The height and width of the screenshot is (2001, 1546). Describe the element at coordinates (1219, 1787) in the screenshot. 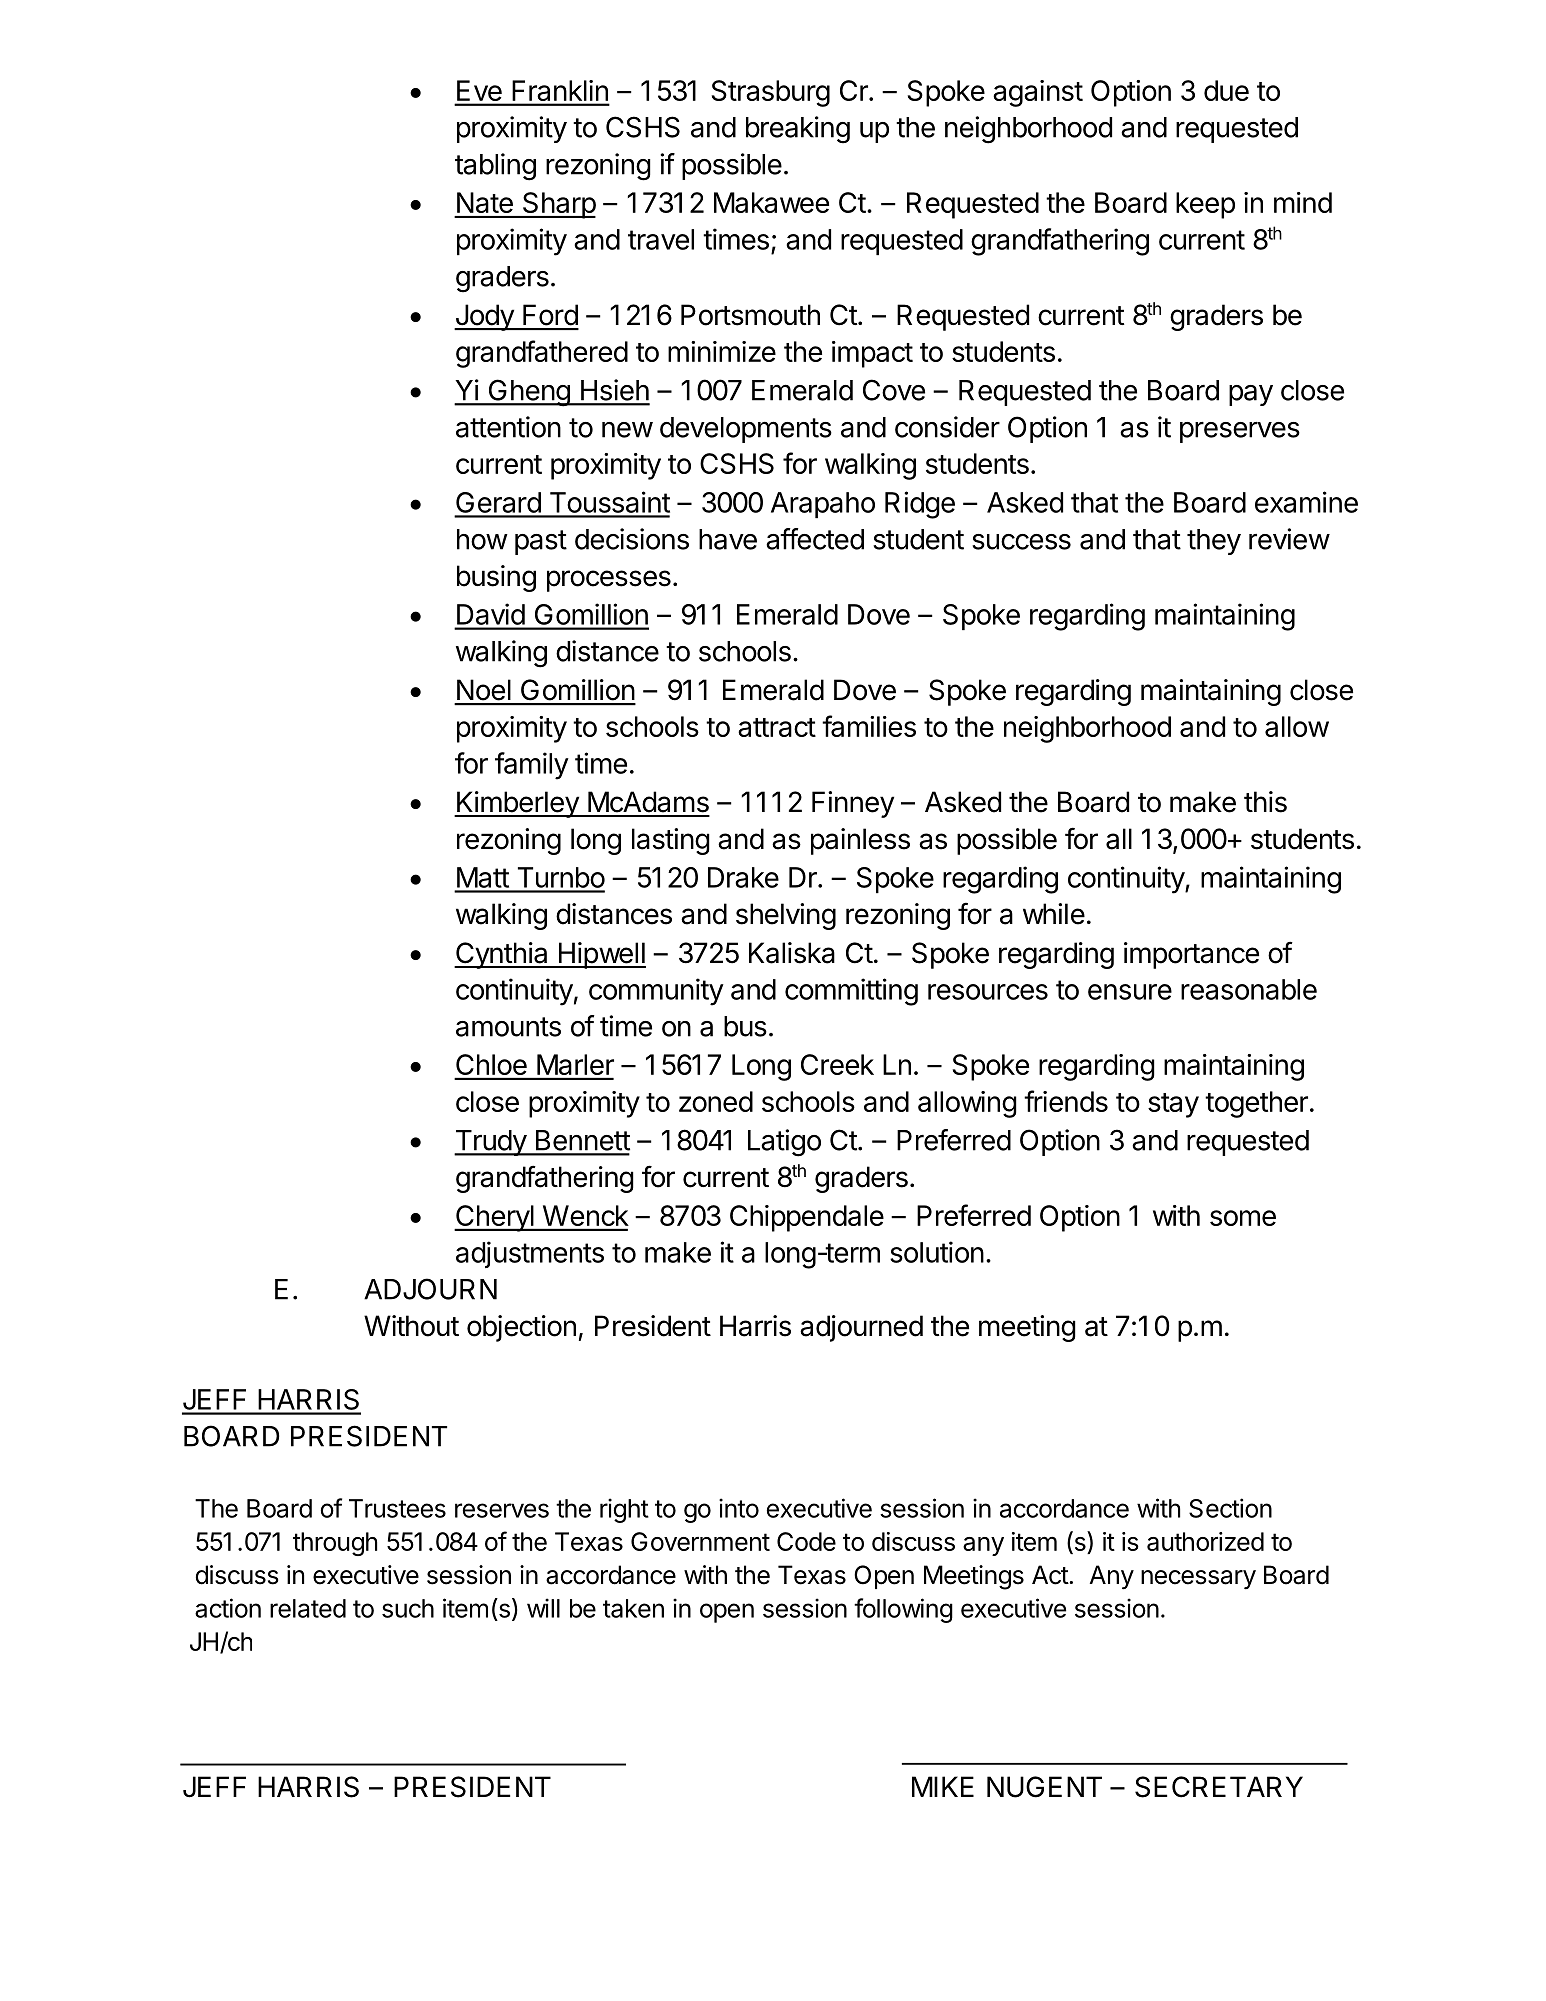

I see `SECRETARY` at that location.
